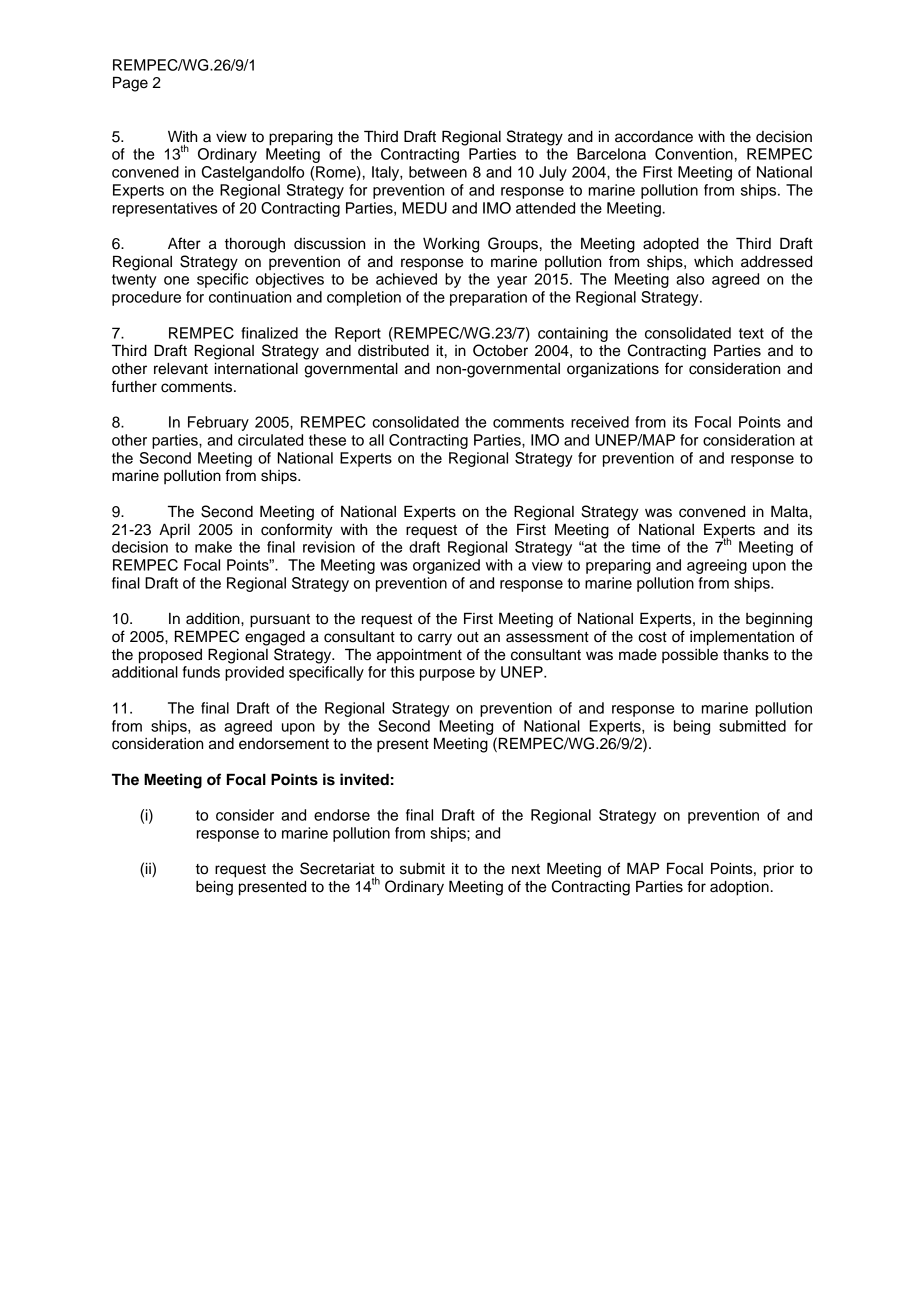  Describe the element at coordinates (130, 84) in the page. I see `Page` at that location.
